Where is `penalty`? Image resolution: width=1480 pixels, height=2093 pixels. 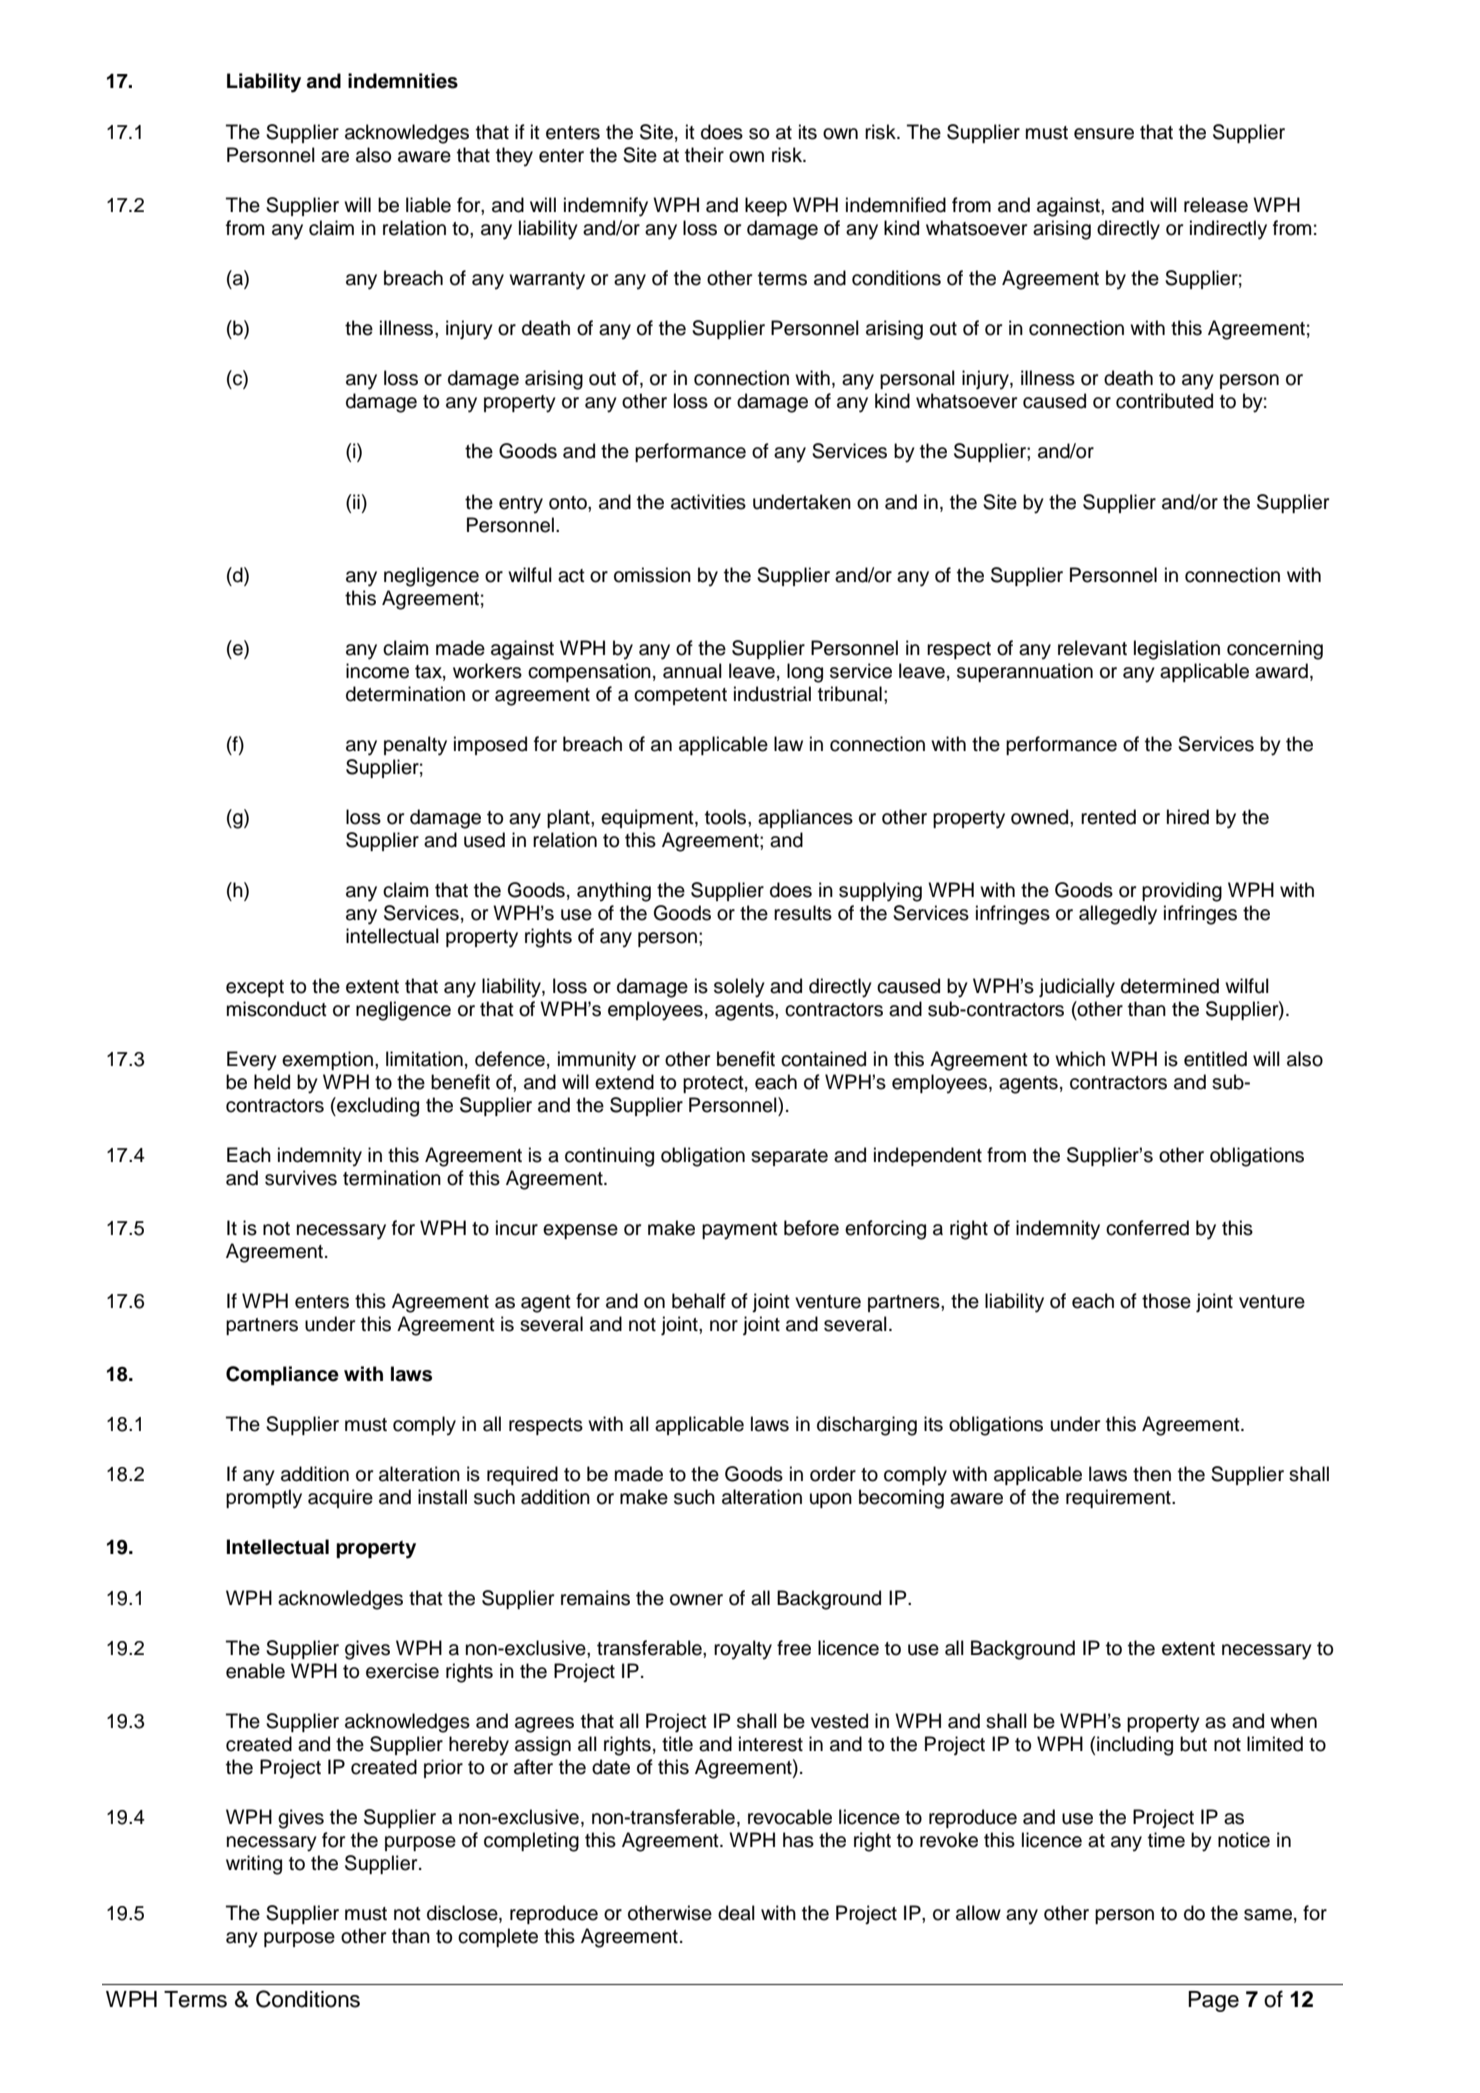
penalty is located at coordinates (415, 746).
